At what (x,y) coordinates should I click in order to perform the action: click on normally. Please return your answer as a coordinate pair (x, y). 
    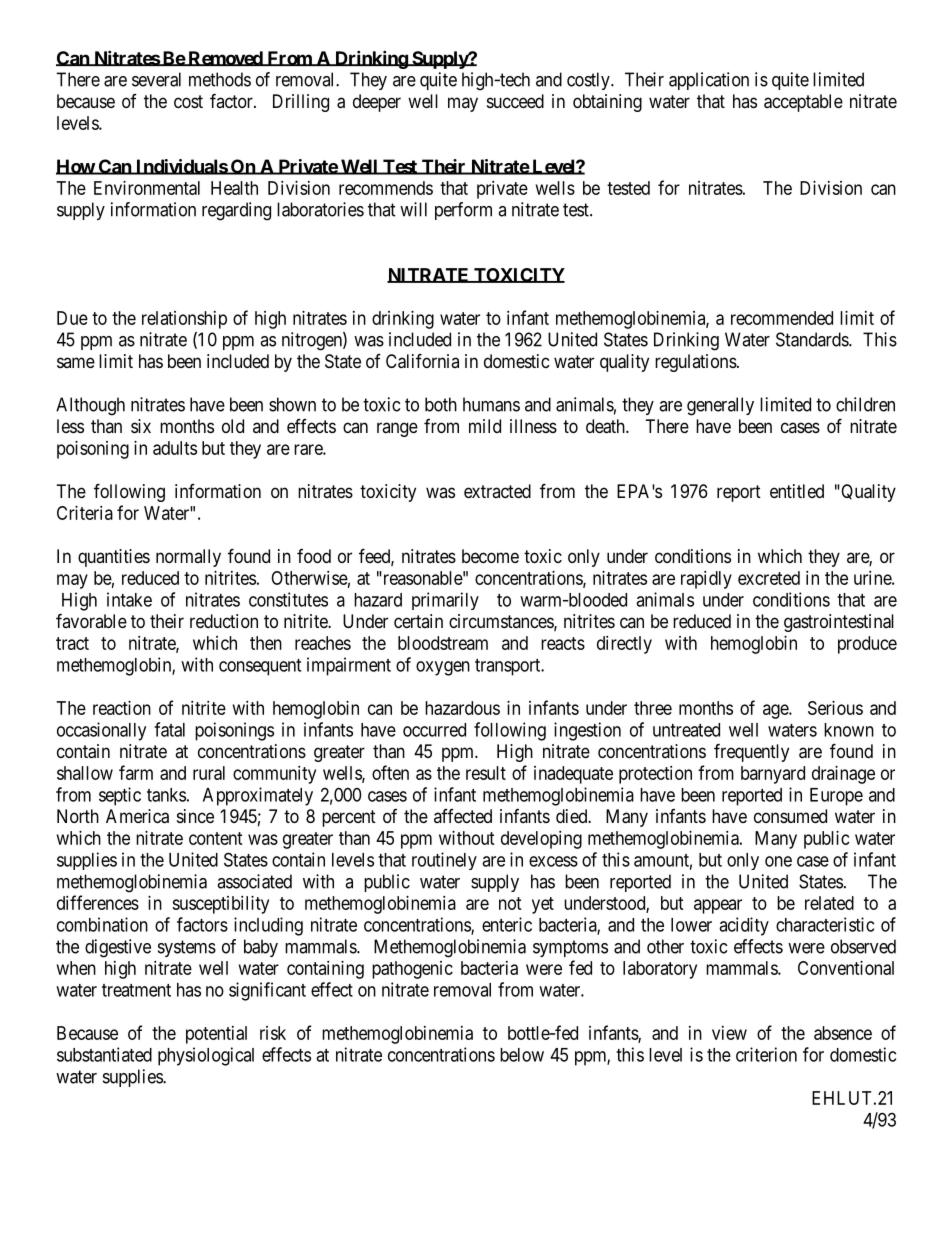
    Looking at the image, I should click on (188, 558).
